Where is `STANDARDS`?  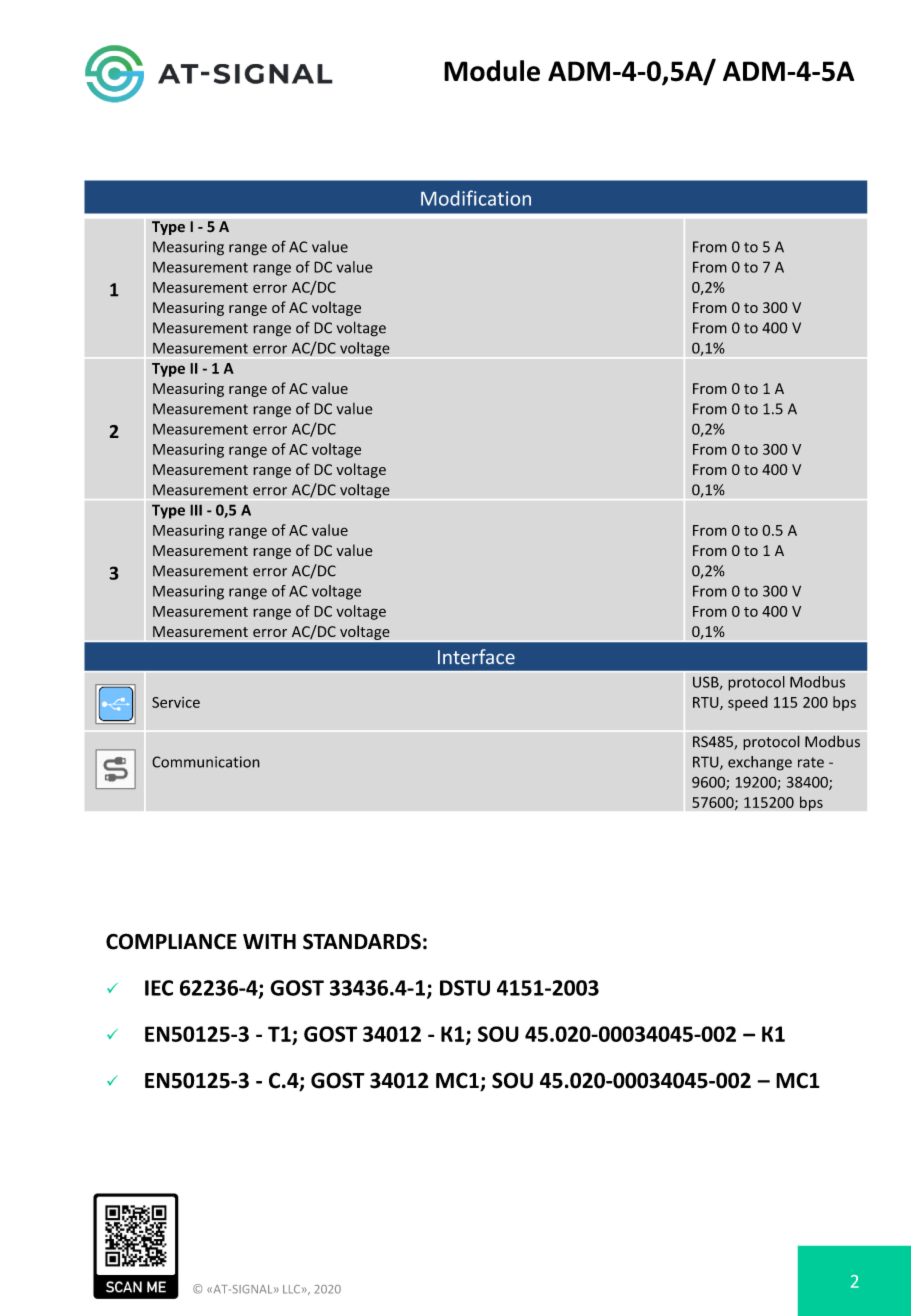
STANDARDS is located at coordinates (362, 941).
